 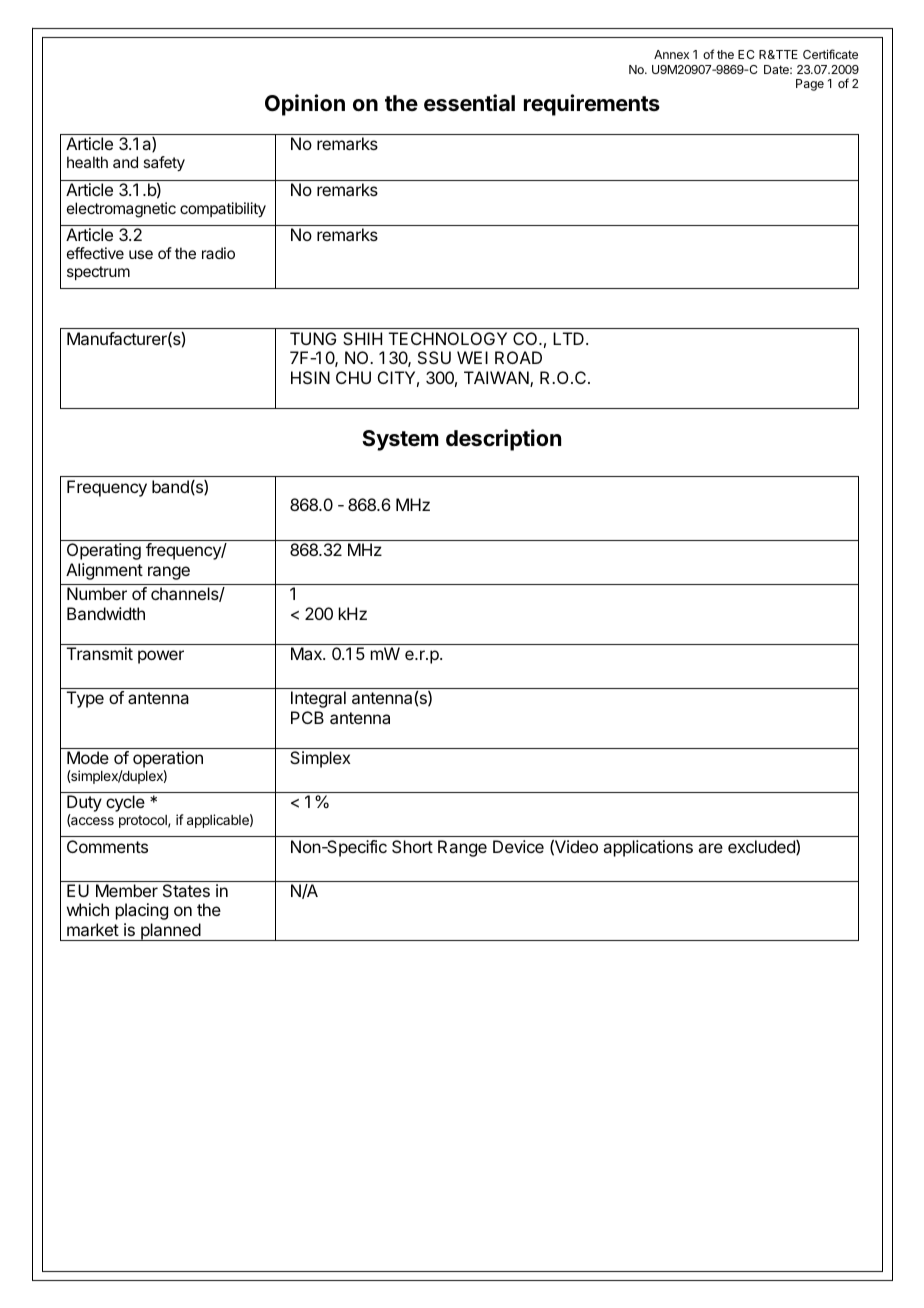 What do you see at coordinates (161, 657) in the document?
I see `power` at bounding box center [161, 657].
